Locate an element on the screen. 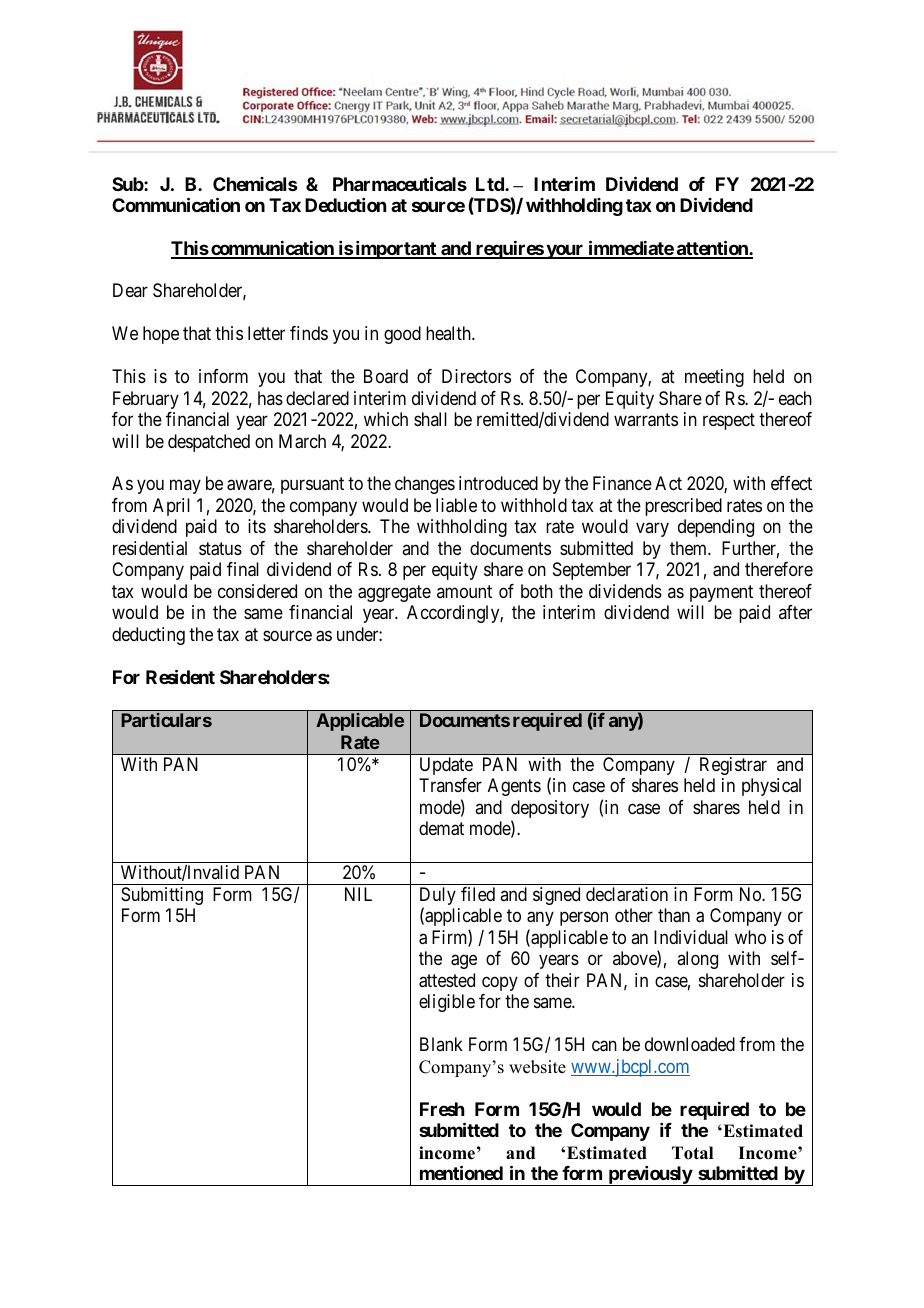 Image resolution: width=924 pixels, height=1308 pixels. Directors is located at coordinates (476, 376).
